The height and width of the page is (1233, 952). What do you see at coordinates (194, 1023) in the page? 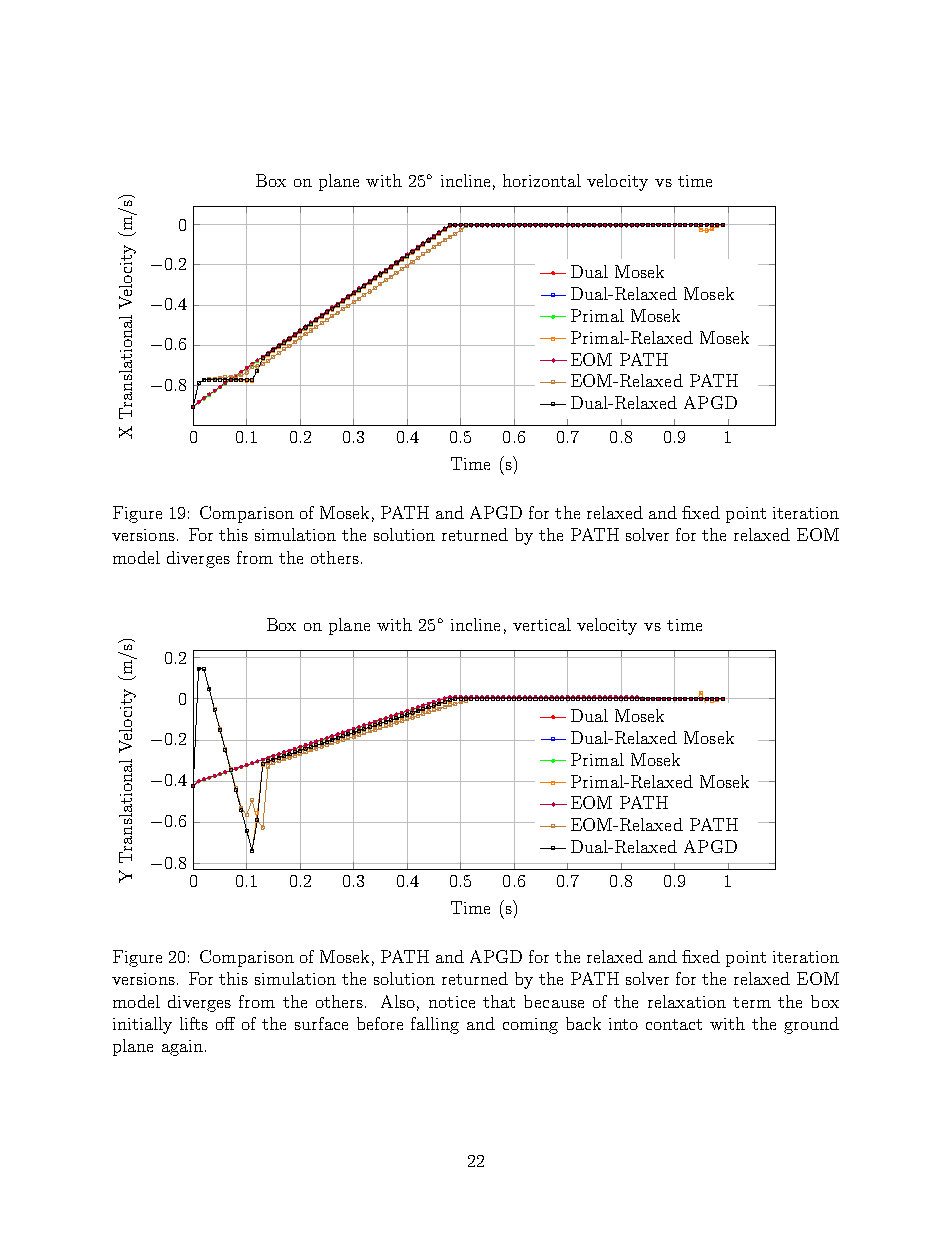
I see `lifts` at bounding box center [194, 1023].
